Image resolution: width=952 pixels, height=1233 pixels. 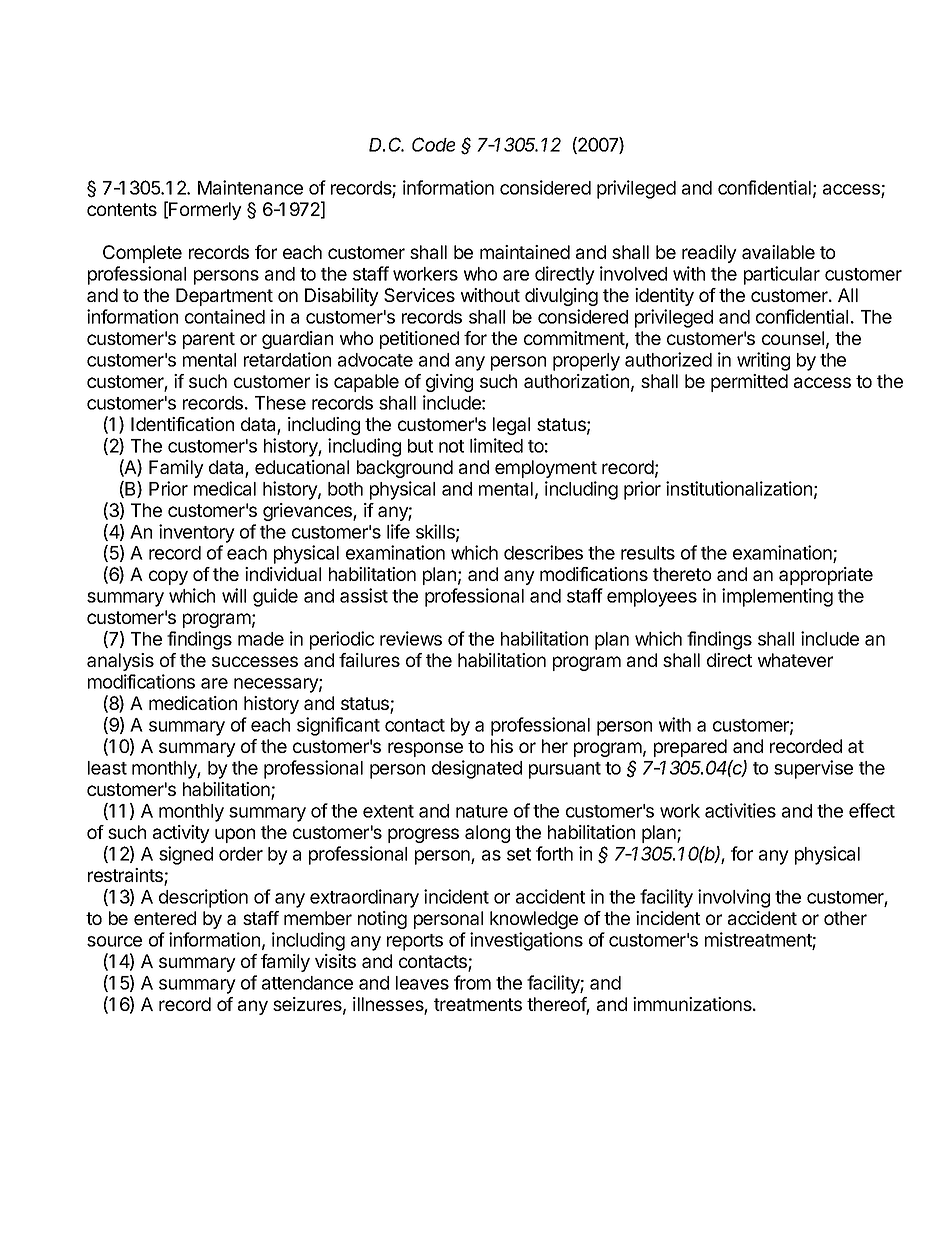 What do you see at coordinates (543, 552) in the screenshot?
I see `describes` at bounding box center [543, 552].
